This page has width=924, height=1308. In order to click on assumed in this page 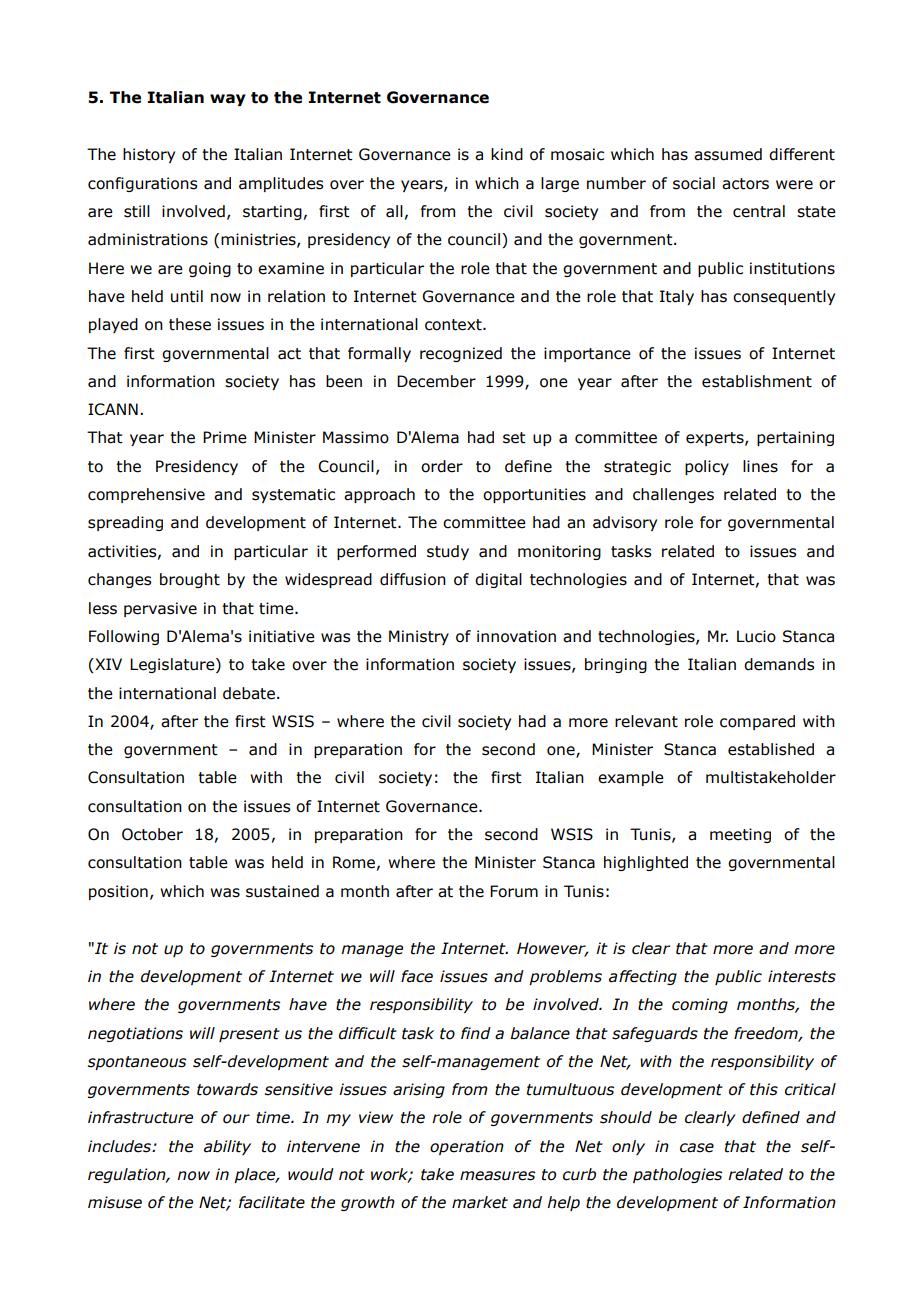, I will do `click(728, 154)`.
